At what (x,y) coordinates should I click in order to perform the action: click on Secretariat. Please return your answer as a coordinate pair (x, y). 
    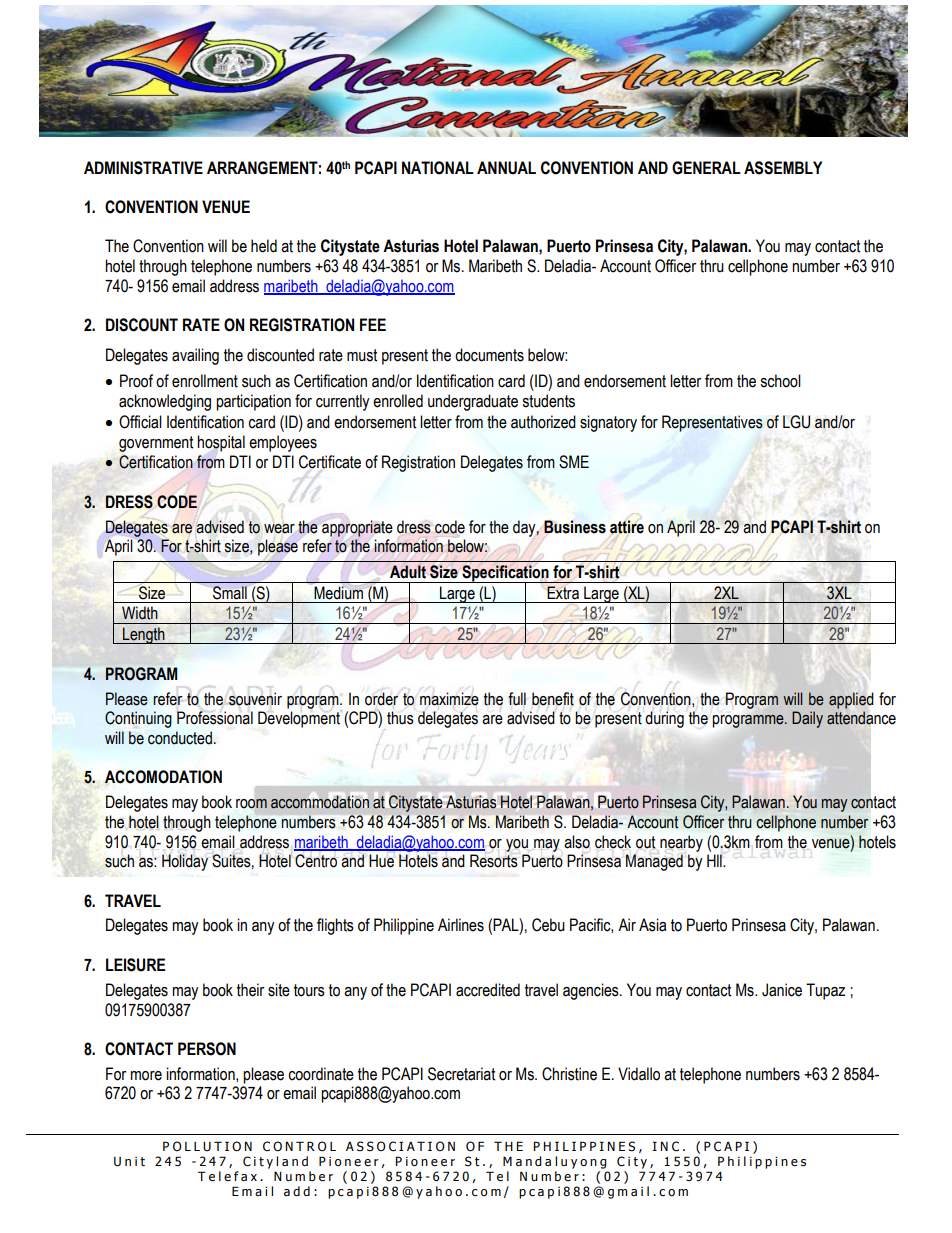
    Looking at the image, I should click on (461, 1074).
